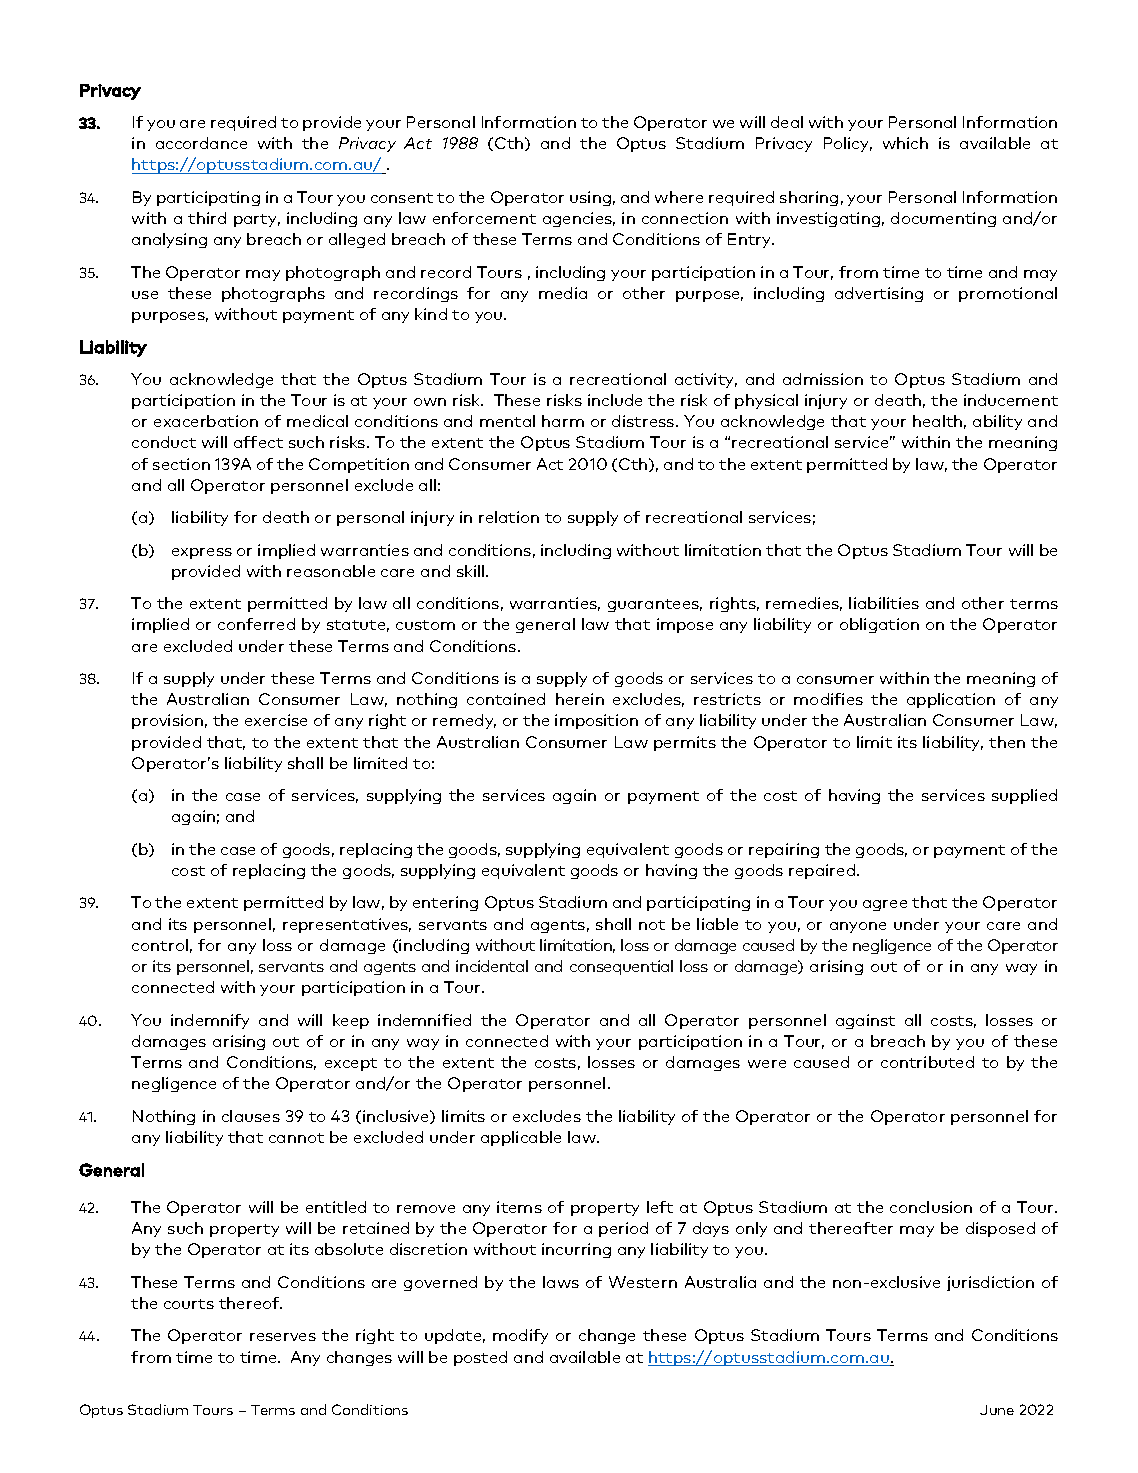 This screenshot has height=1473, width=1138. Describe the element at coordinates (858, 927) in the screenshot. I see `anyone` at that location.
